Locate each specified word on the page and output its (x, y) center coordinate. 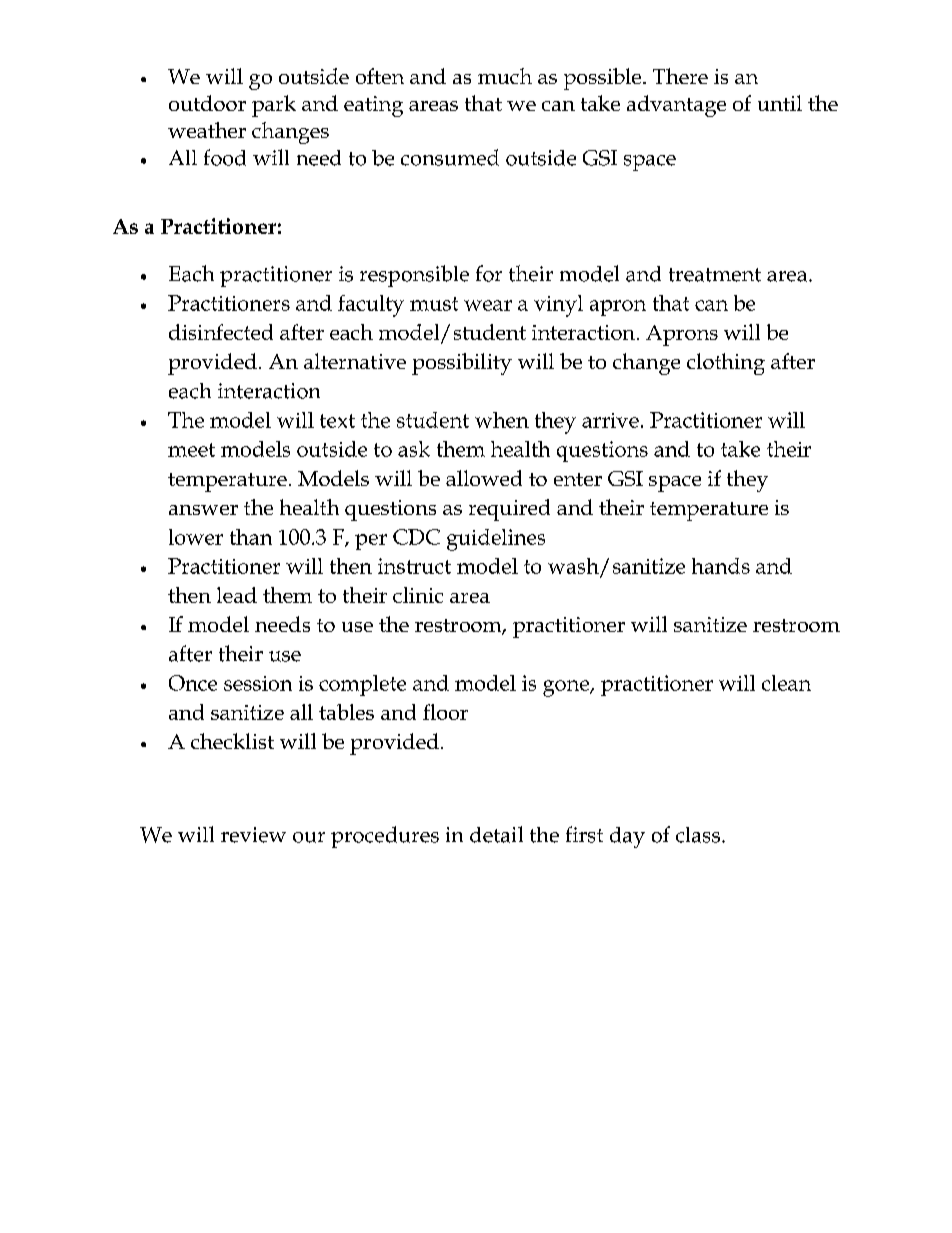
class (698, 835)
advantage (676, 106)
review (253, 835)
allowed (484, 478)
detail (496, 834)
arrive (610, 420)
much (505, 76)
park (274, 106)
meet (191, 450)
